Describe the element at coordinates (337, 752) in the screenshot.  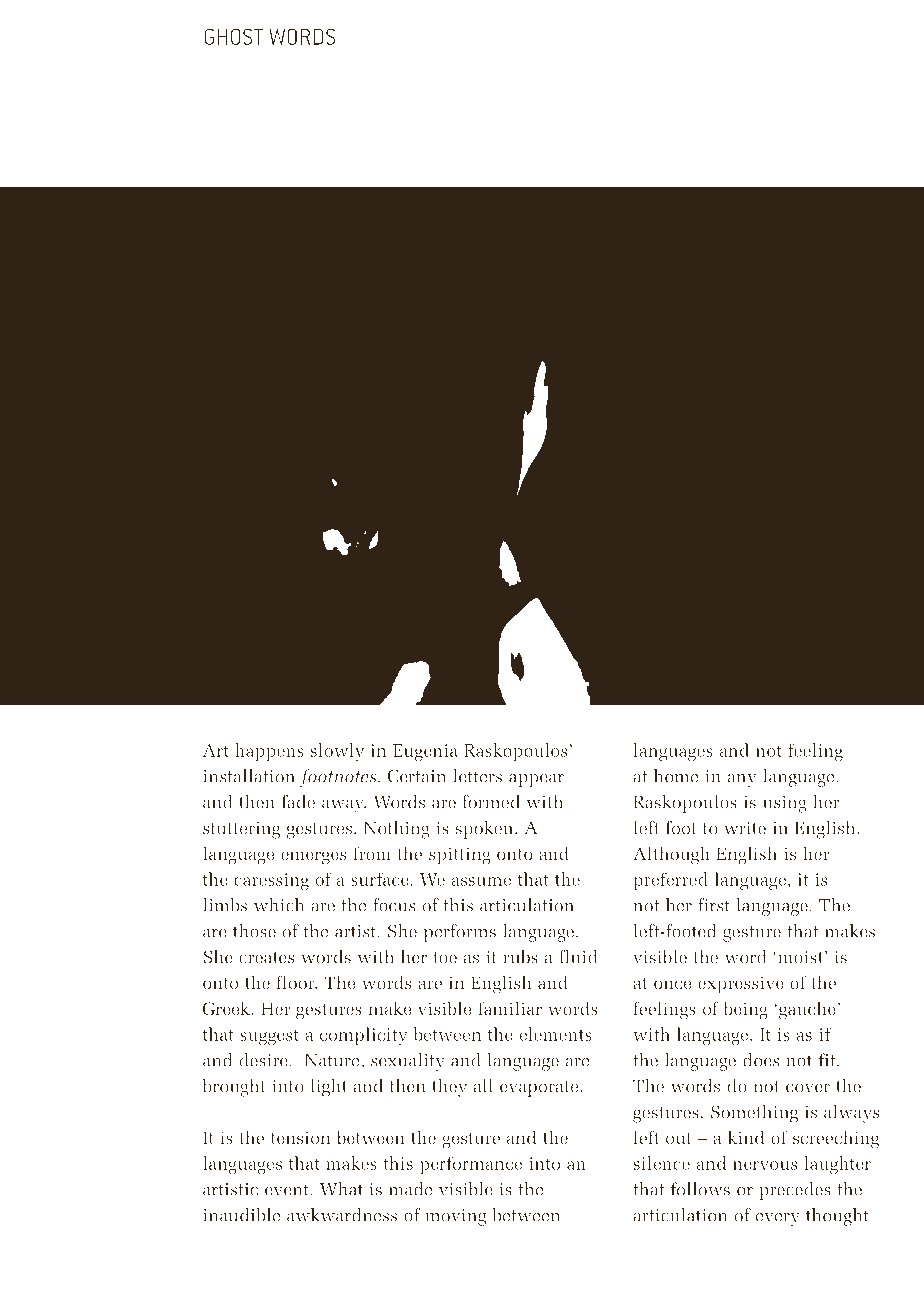
I see `slowly` at that location.
